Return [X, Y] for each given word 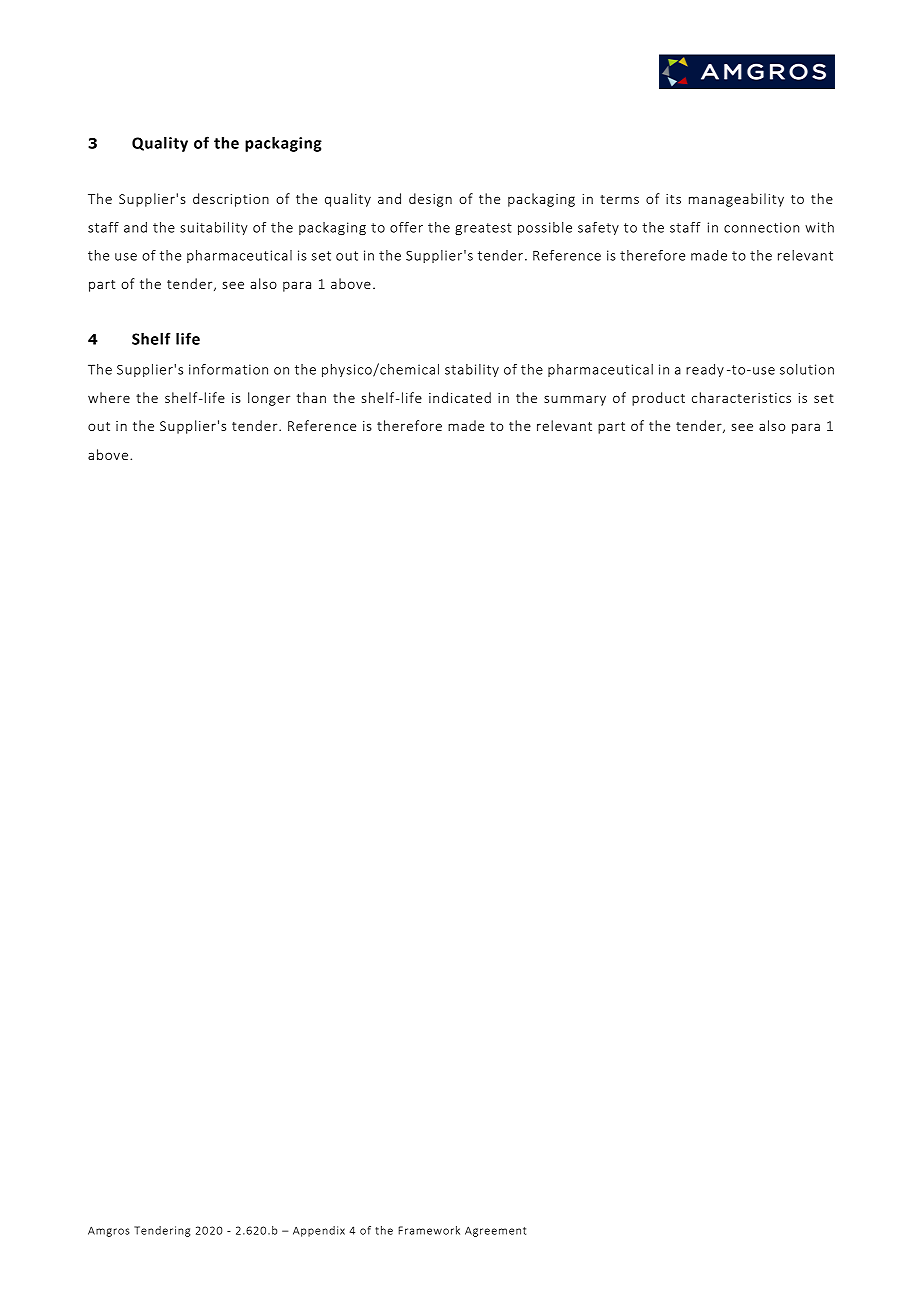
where [109, 397]
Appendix [319, 1231]
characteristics [741, 397]
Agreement [495, 1231]
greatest [483, 229]
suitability [214, 228]
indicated [460, 397]
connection [761, 227]
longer [269, 399]
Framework [429, 1230]
